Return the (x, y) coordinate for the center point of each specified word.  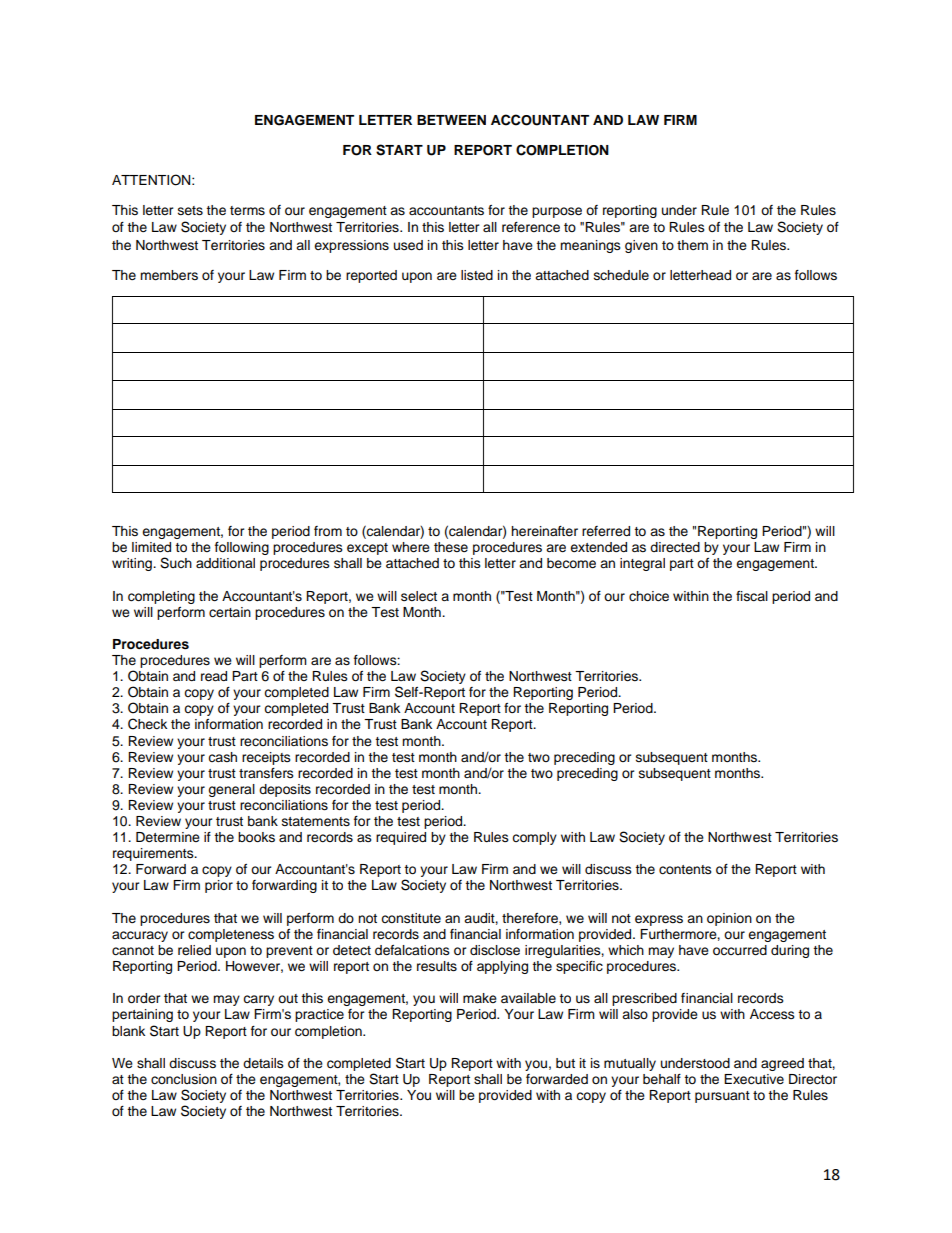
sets (190, 211)
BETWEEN (451, 120)
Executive (754, 1079)
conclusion (184, 1079)
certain (230, 612)
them (692, 245)
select (419, 596)
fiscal (752, 596)
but (565, 1063)
